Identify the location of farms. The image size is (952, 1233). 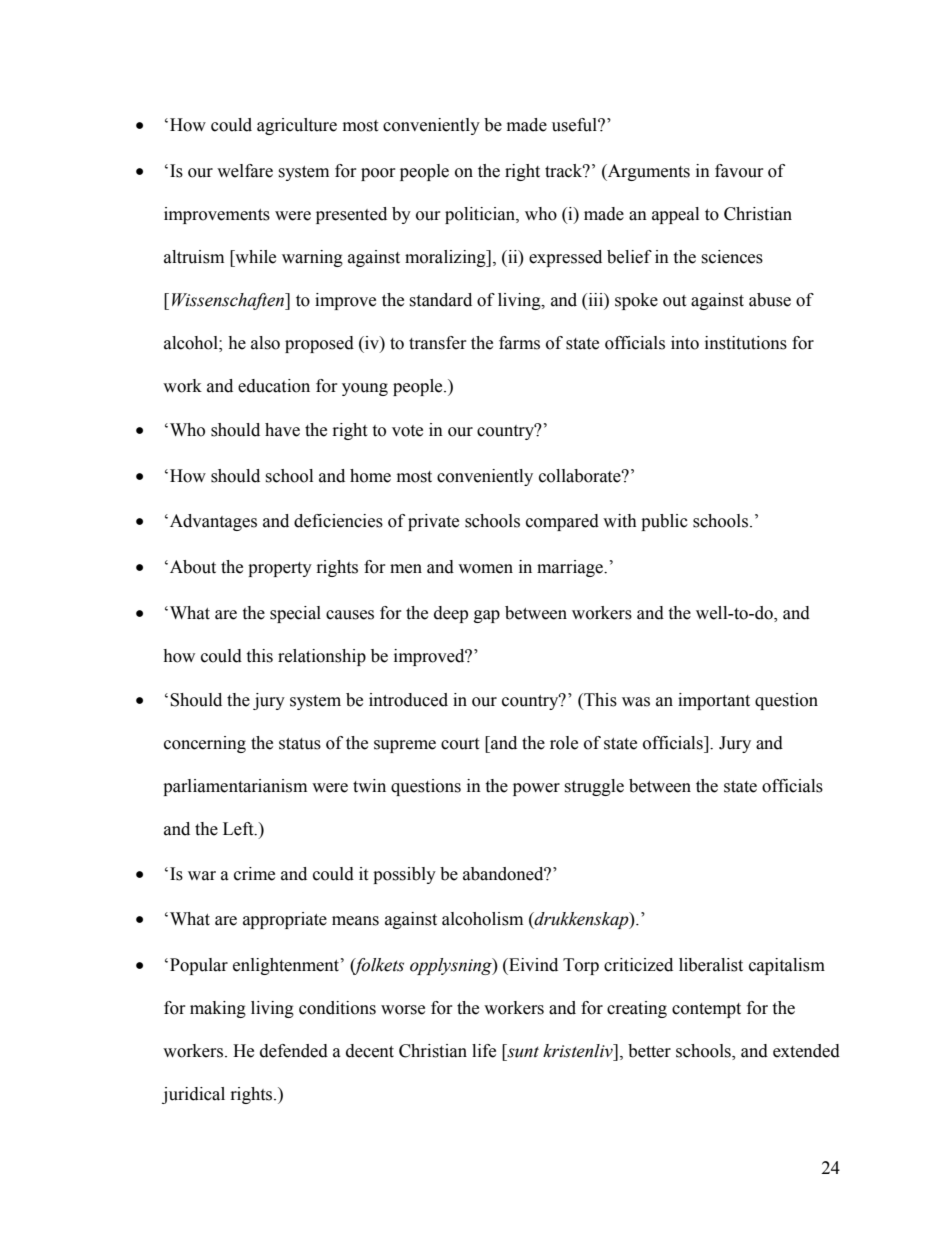
(519, 343).
